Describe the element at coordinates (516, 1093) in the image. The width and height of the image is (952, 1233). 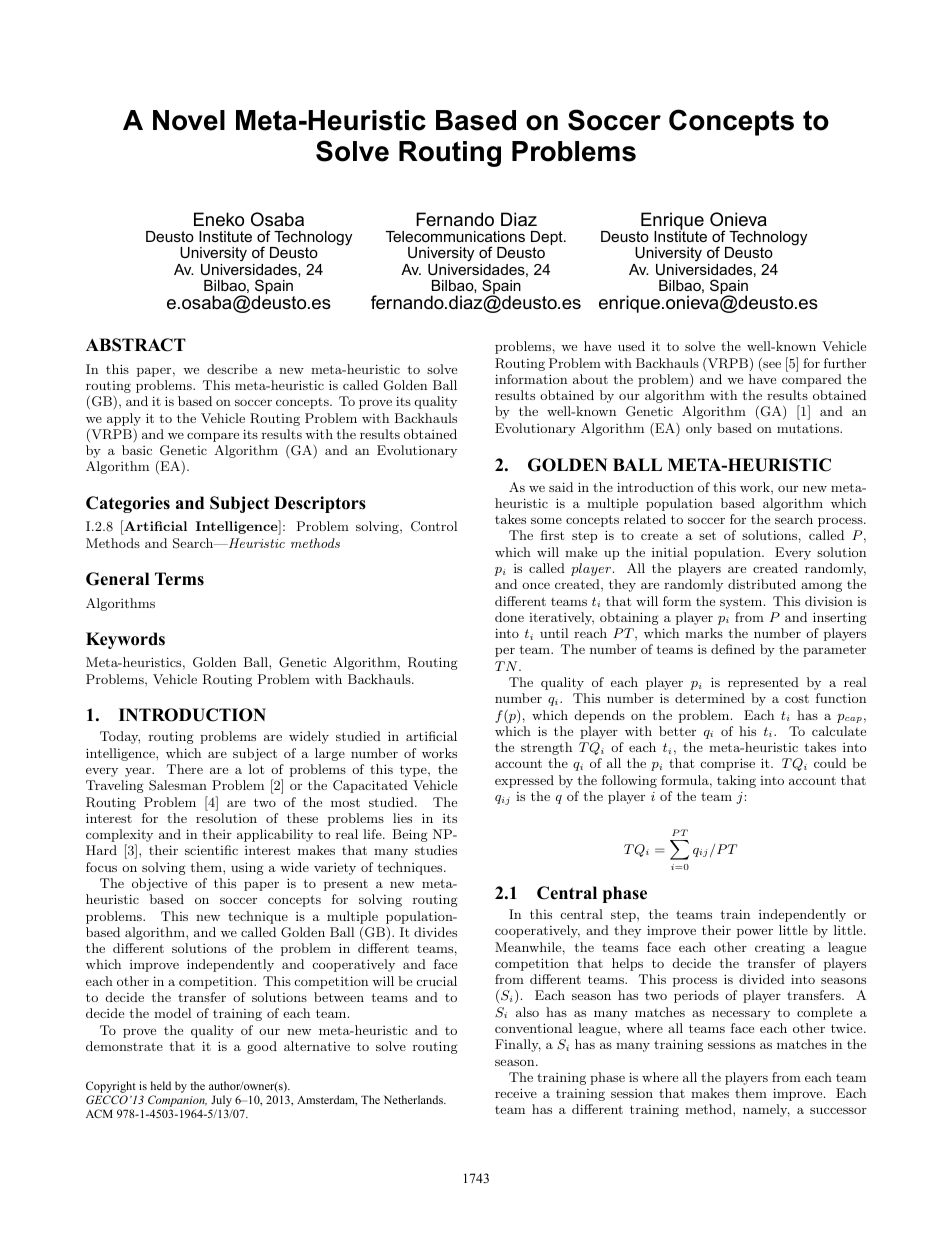
I see `receive` at that location.
